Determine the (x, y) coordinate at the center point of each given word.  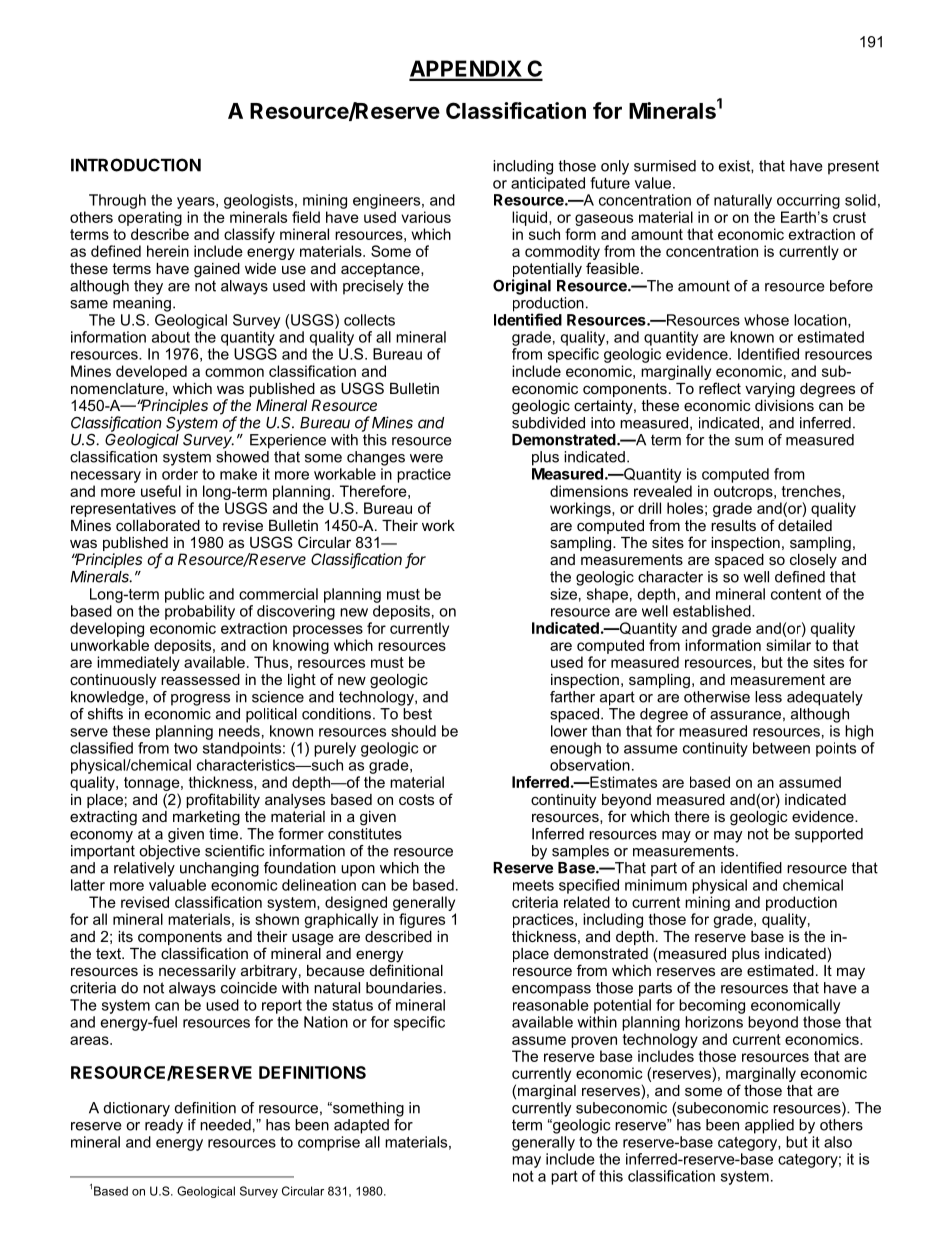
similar (788, 645)
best (417, 714)
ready (164, 1126)
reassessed (200, 679)
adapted (361, 1126)
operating (150, 218)
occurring (808, 201)
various (426, 217)
